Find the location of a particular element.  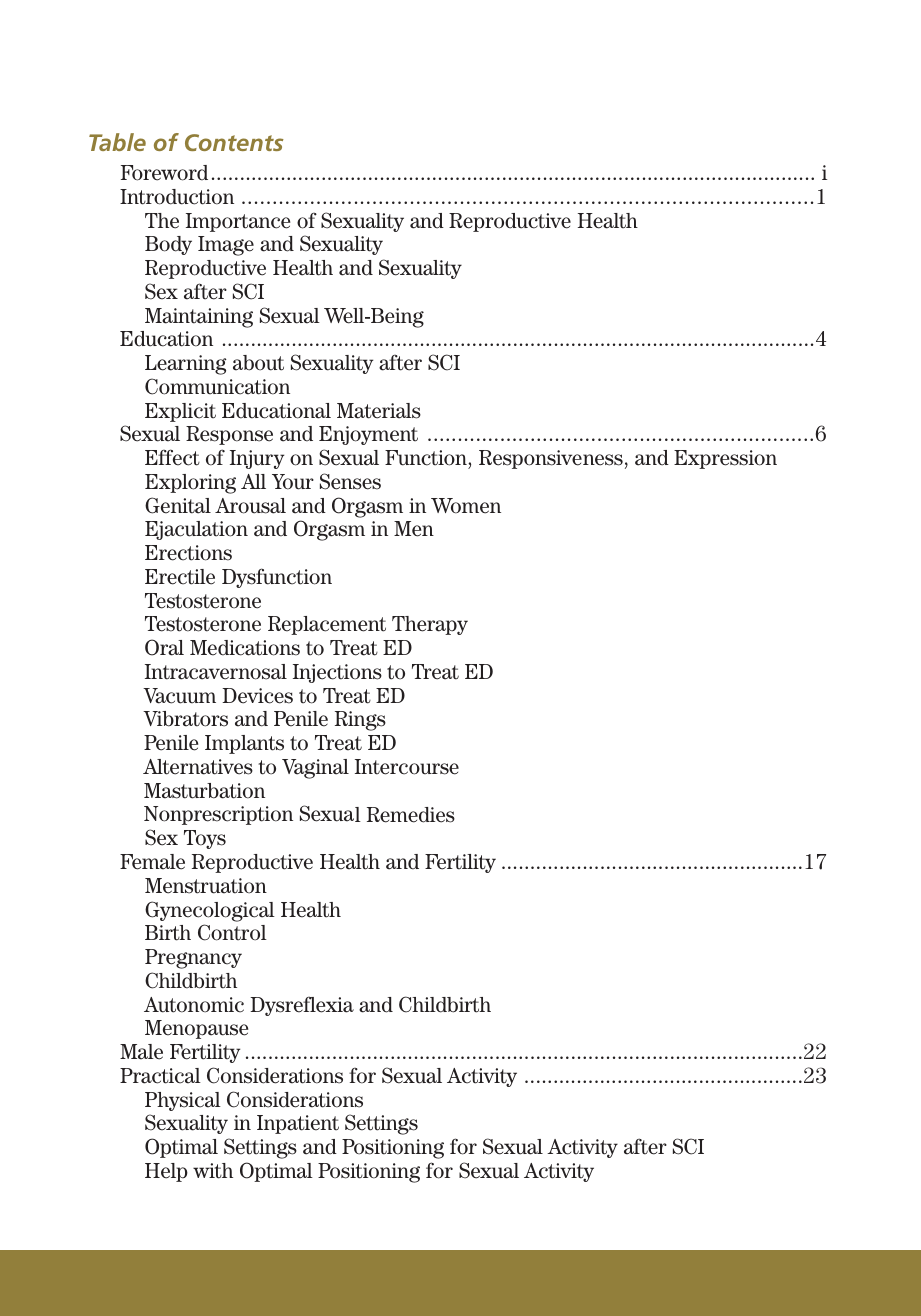

Foreword is located at coordinates (164, 173).
